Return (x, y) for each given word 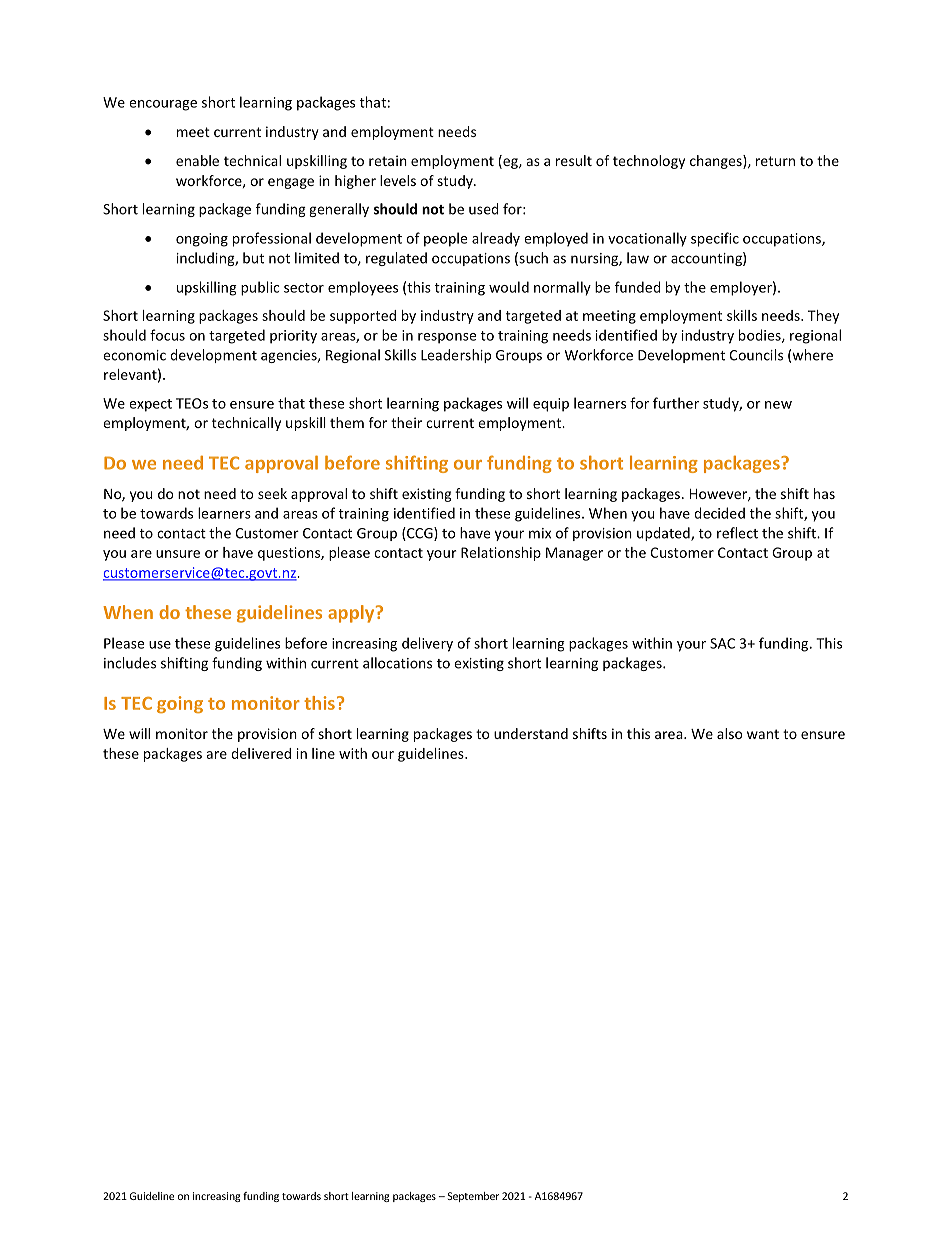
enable (197, 160)
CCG (420, 534)
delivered (261, 753)
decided (719, 513)
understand (531, 733)
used (484, 209)
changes (717, 162)
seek (272, 493)
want (763, 734)
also (729, 733)
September (473, 1197)
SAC (722, 643)
